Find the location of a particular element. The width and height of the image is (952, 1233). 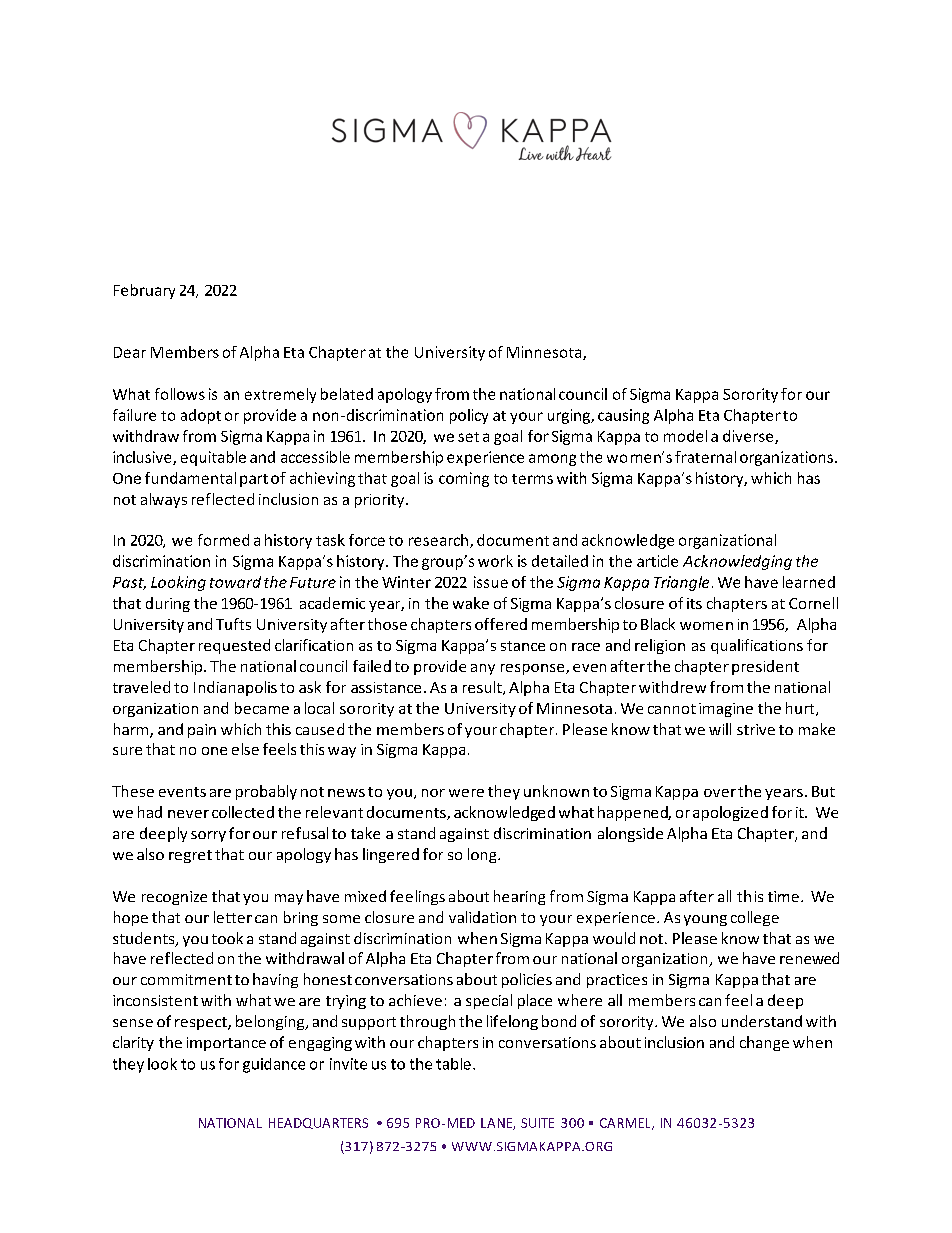

policy is located at coordinates (469, 416).
